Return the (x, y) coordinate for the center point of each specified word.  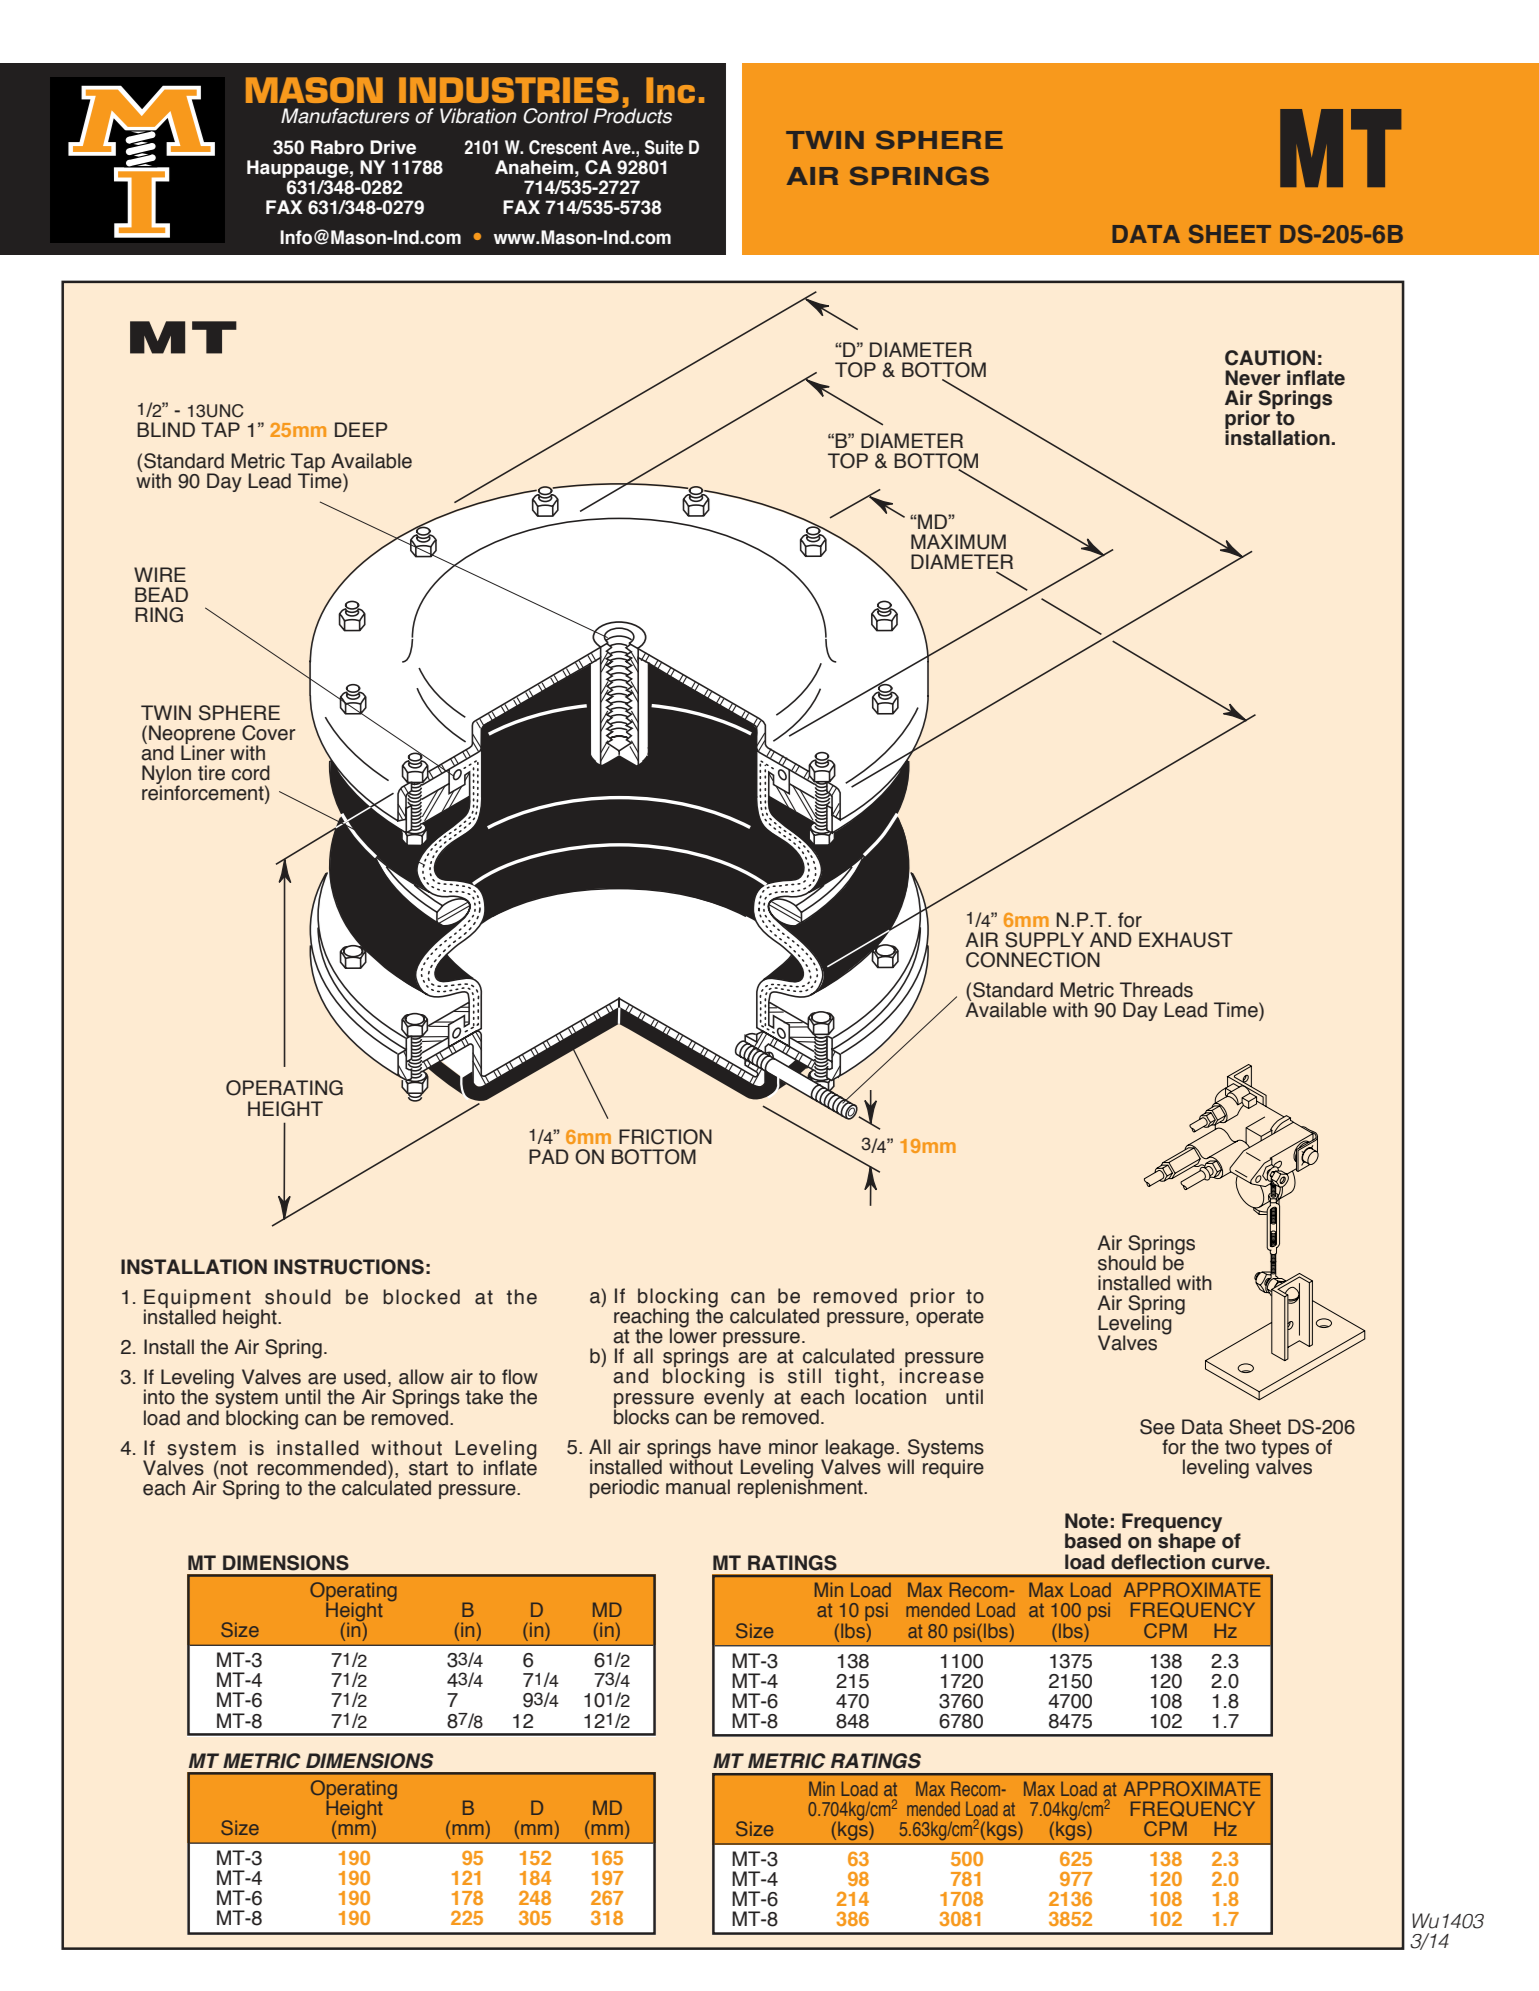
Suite (664, 147)
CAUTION (1270, 358)
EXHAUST (1186, 940)
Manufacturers (345, 116)
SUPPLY (1044, 940)
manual (698, 1487)
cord (251, 773)
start (428, 1468)
